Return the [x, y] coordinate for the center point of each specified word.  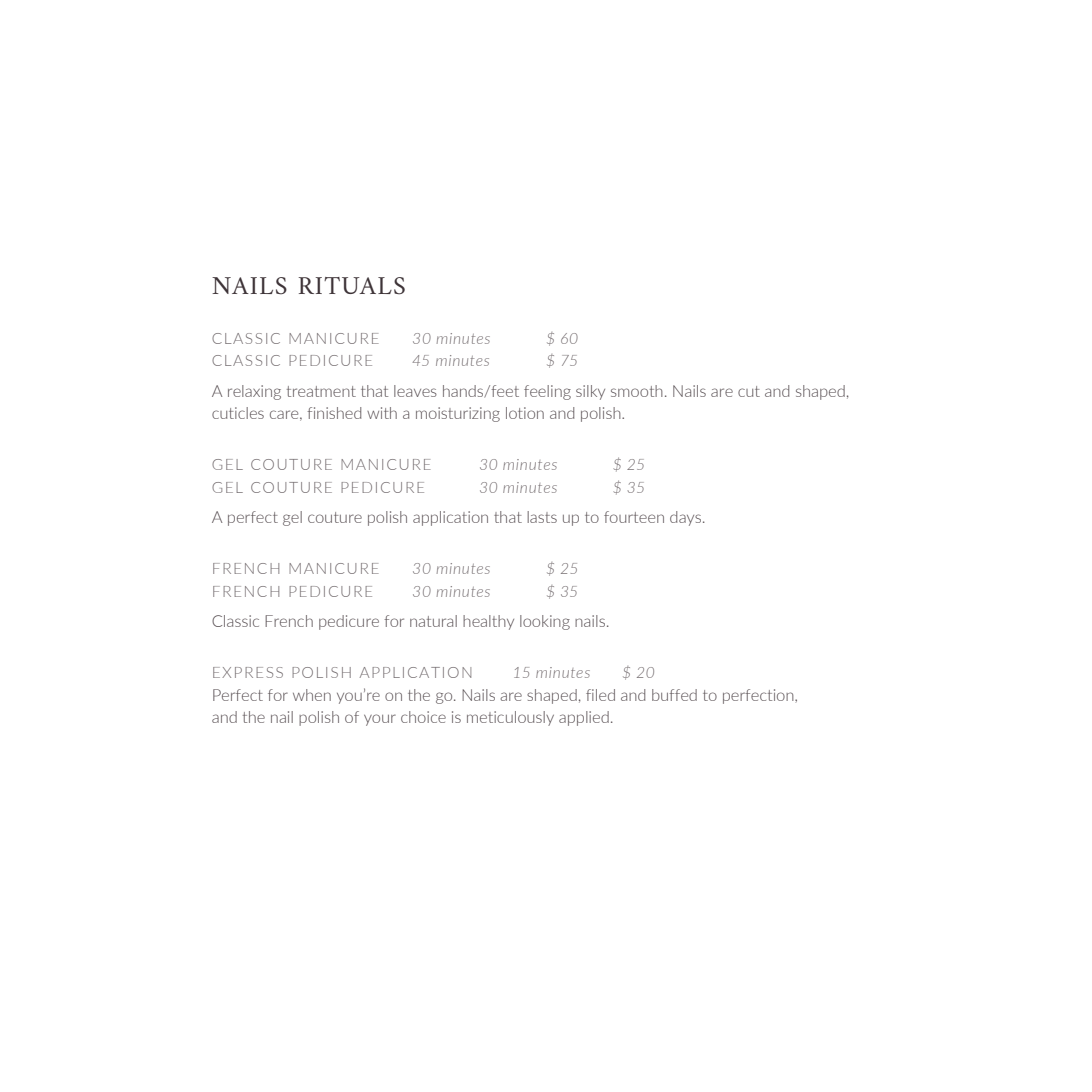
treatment [321, 391]
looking [545, 622]
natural [433, 621]
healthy [488, 622]
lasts [542, 517]
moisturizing [458, 414]
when [312, 695]
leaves [415, 391]
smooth [637, 391]
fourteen [634, 517]
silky [590, 392]
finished [334, 413]
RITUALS [352, 286]
